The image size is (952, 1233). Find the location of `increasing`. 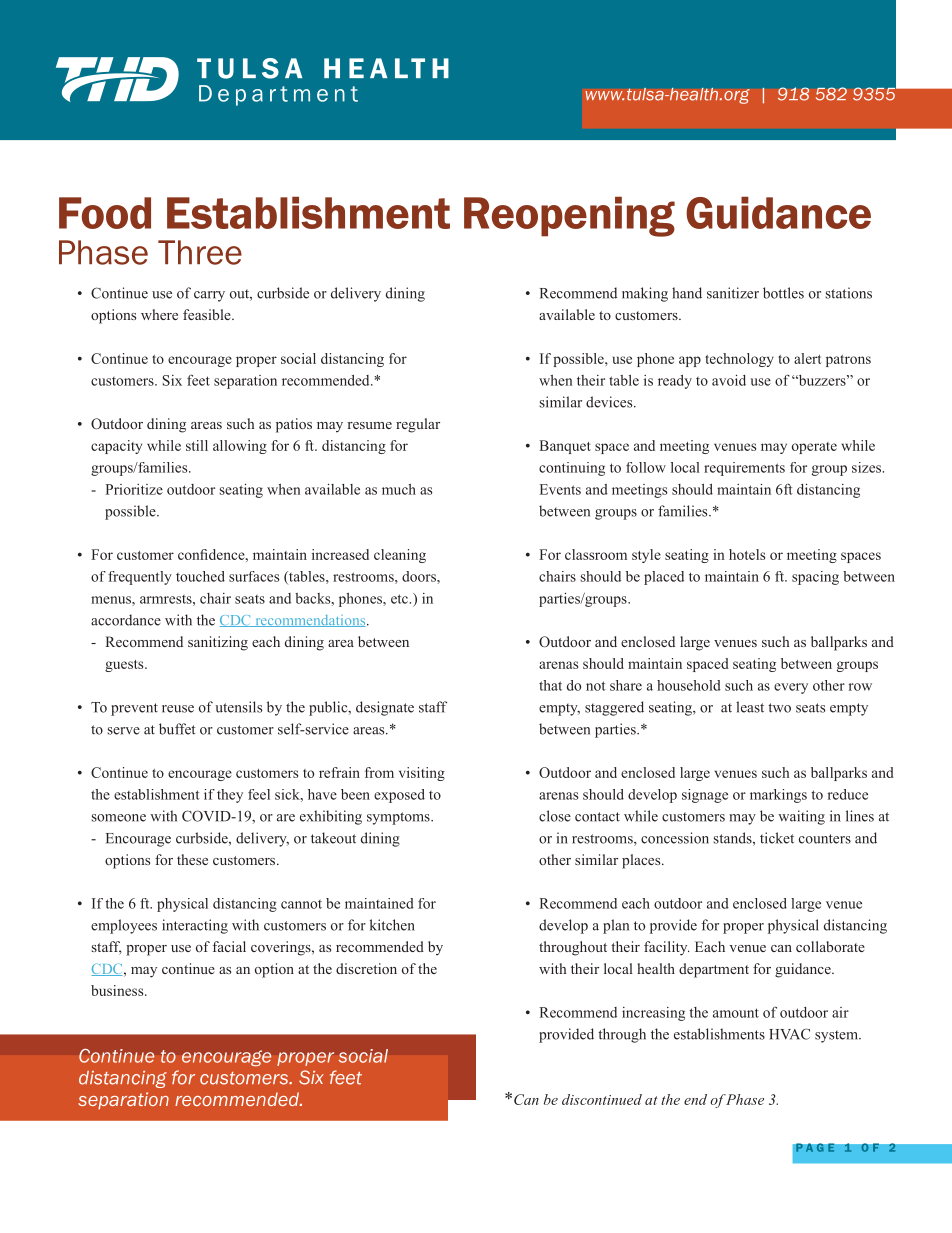

increasing is located at coordinates (653, 1014).
